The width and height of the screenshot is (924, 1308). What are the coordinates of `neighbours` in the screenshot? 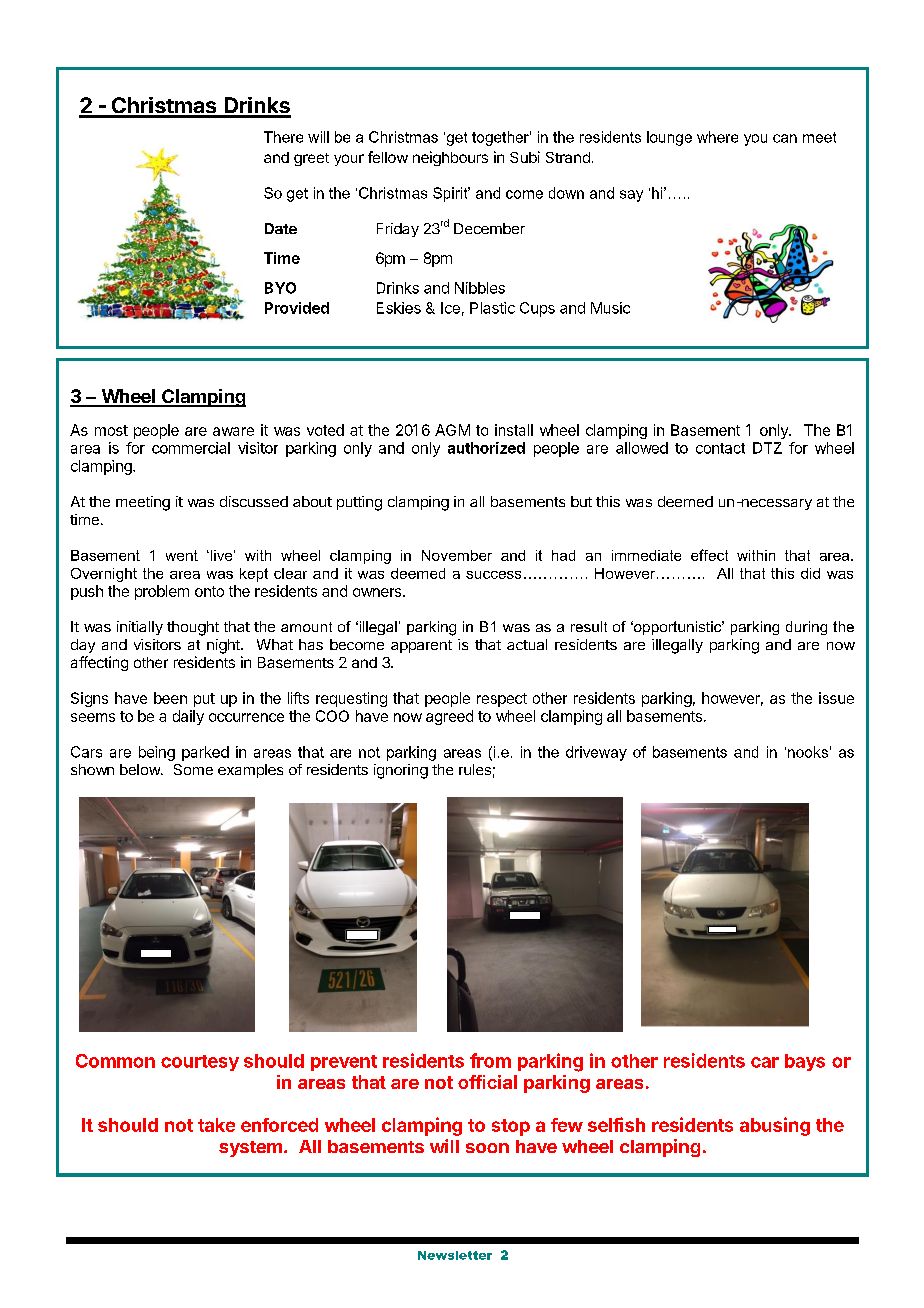 It's located at (450, 158).
